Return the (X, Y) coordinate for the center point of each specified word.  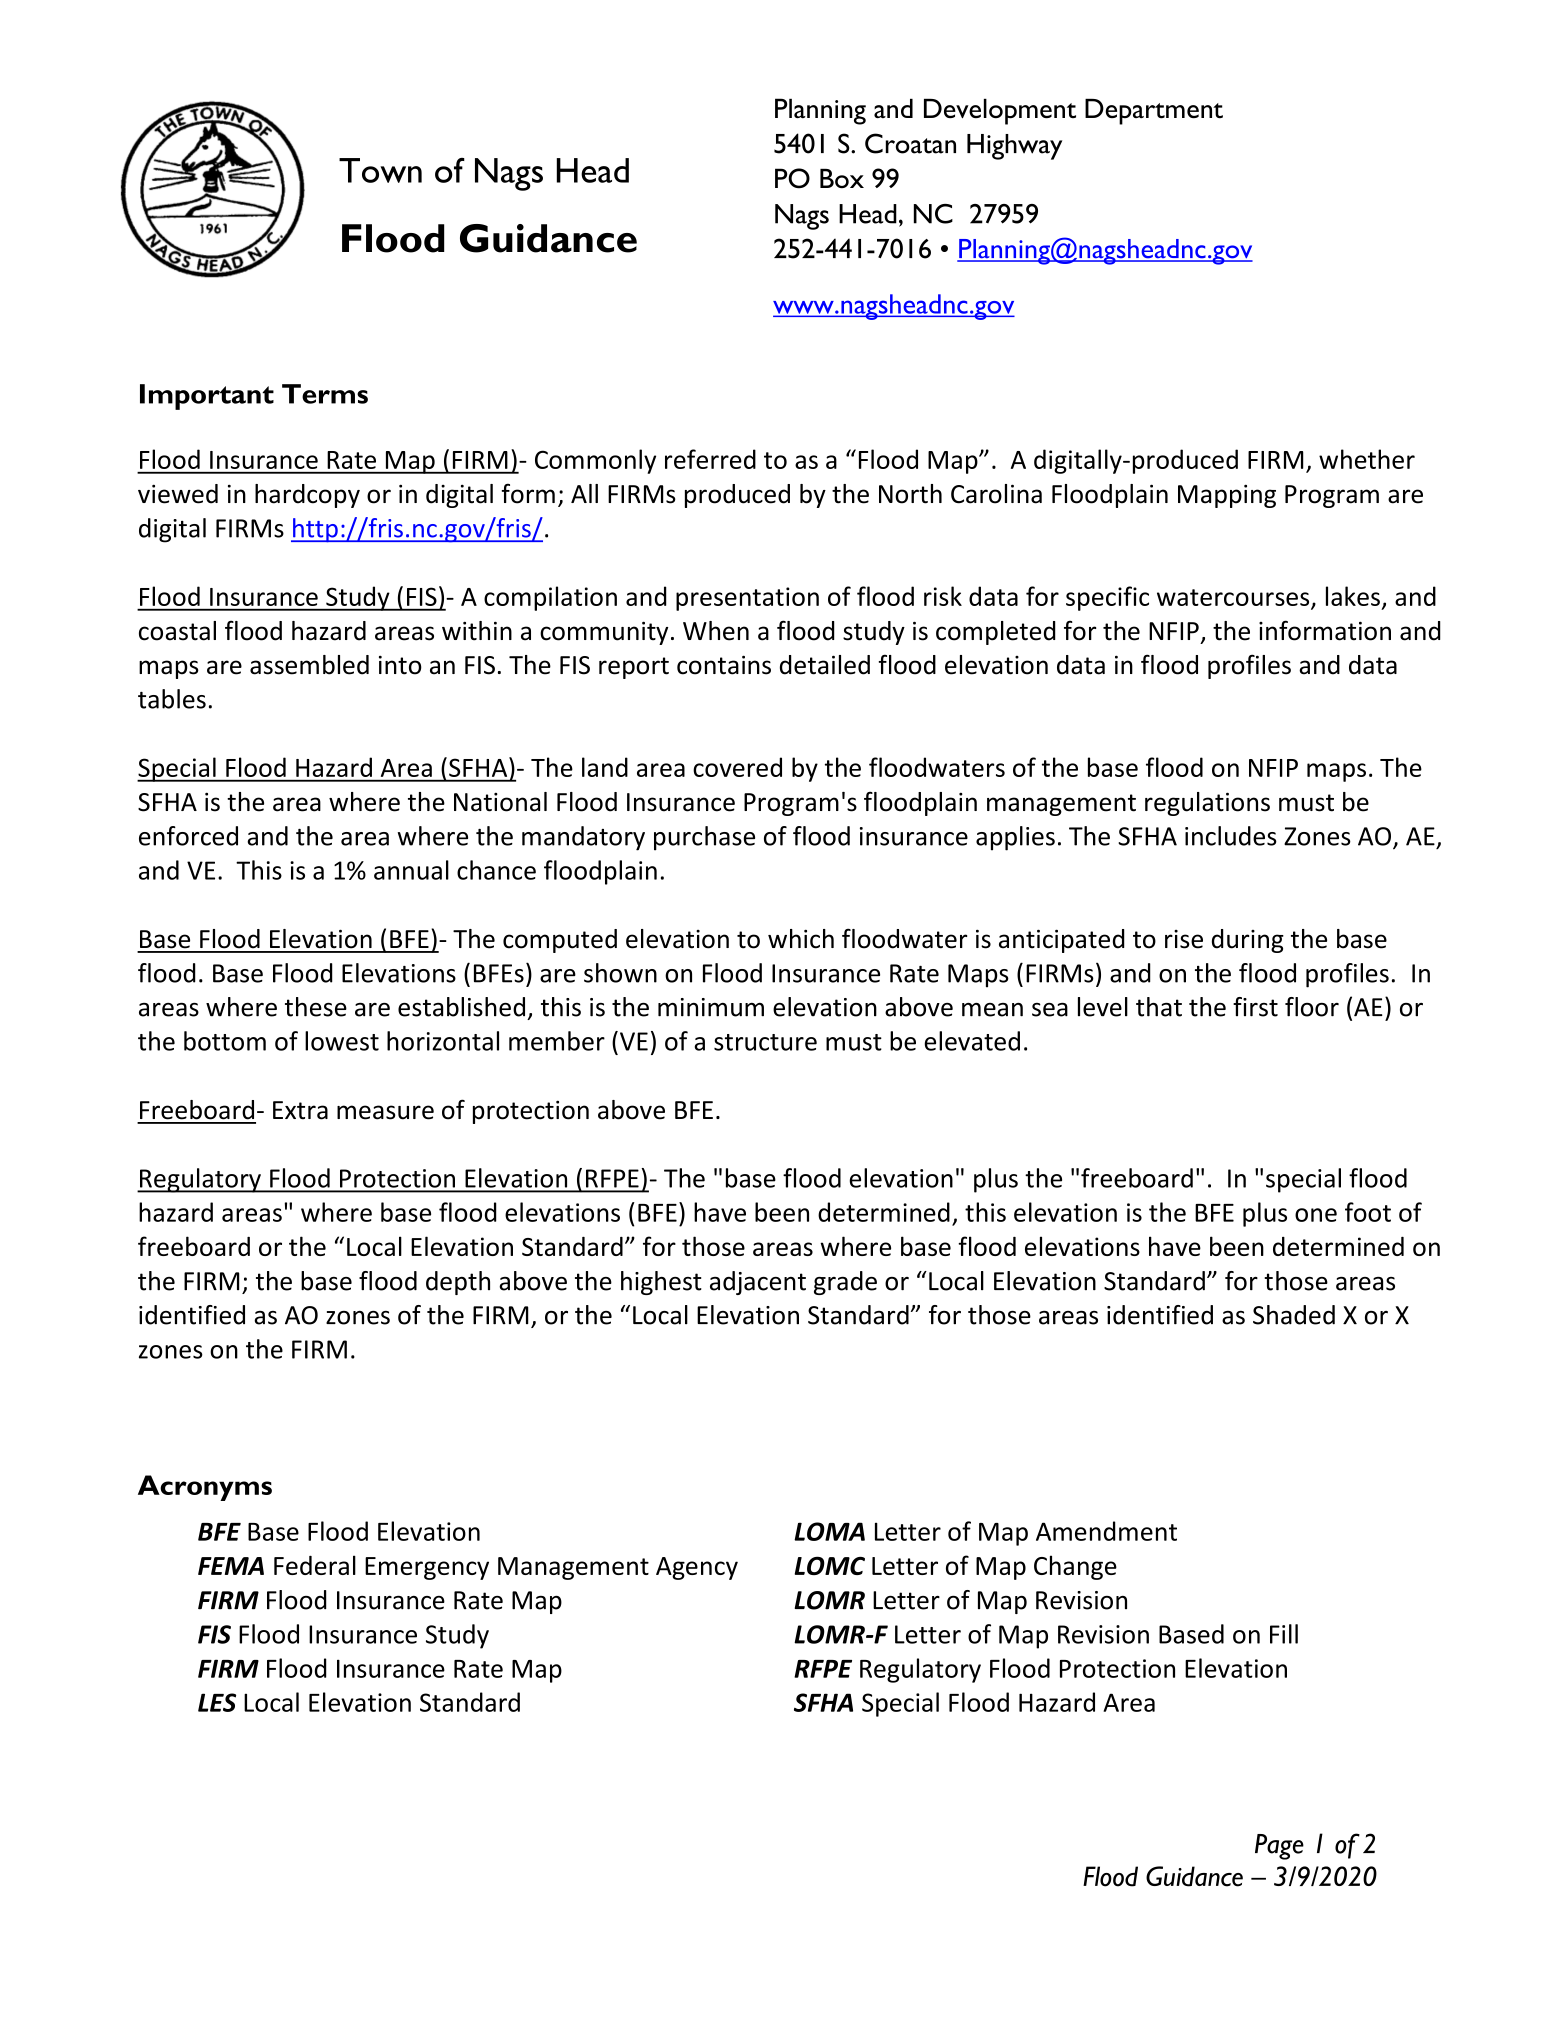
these (316, 1007)
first (1255, 1007)
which (801, 939)
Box (842, 178)
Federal (315, 1565)
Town (380, 170)
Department (1154, 112)
